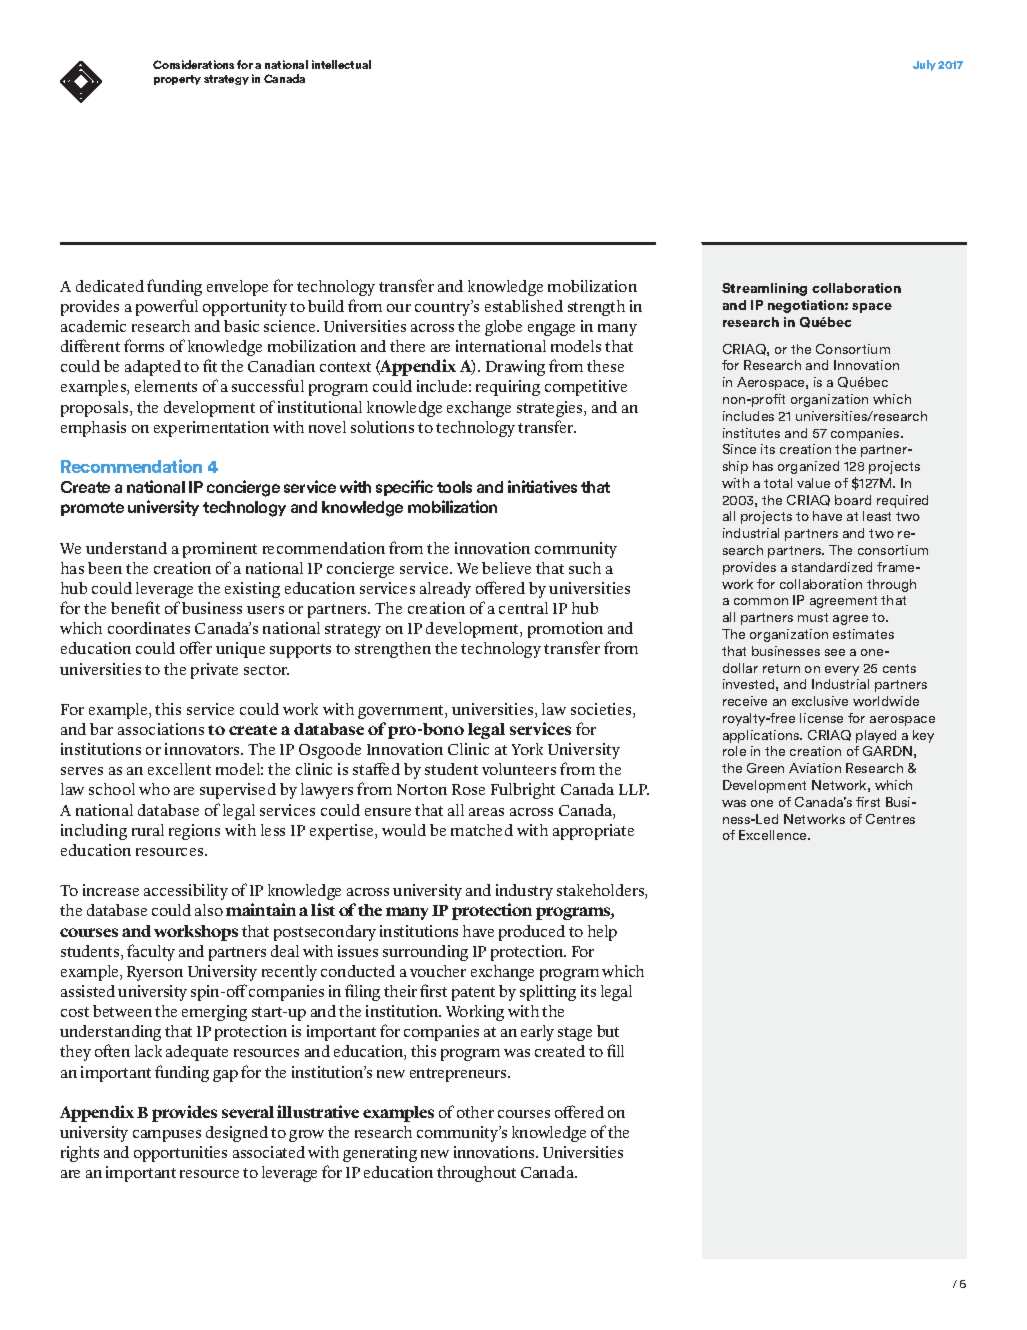 This screenshot has height=1330, width=1027. What do you see at coordinates (211, 429) in the screenshot?
I see `experimentation` at bounding box center [211, 429].
